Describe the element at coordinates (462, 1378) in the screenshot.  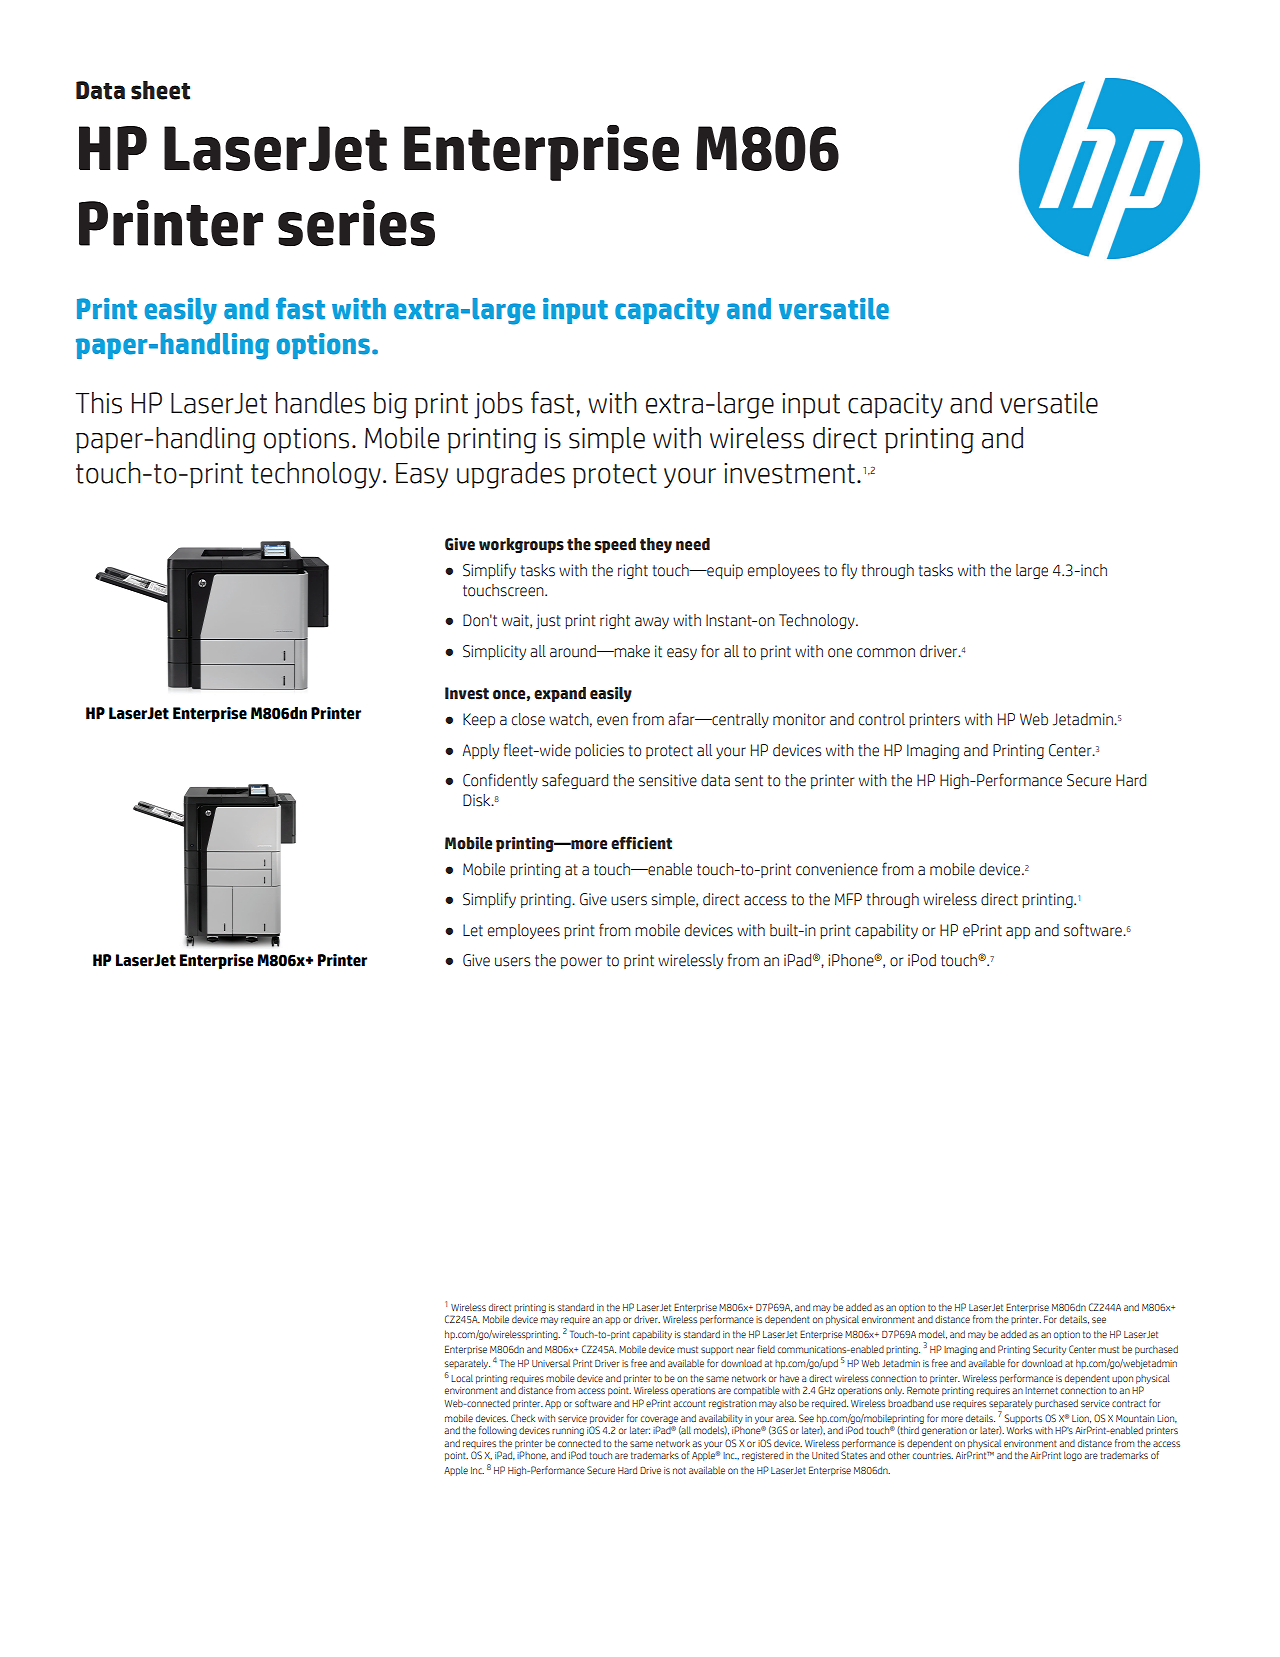
I see `Local` at that location.
